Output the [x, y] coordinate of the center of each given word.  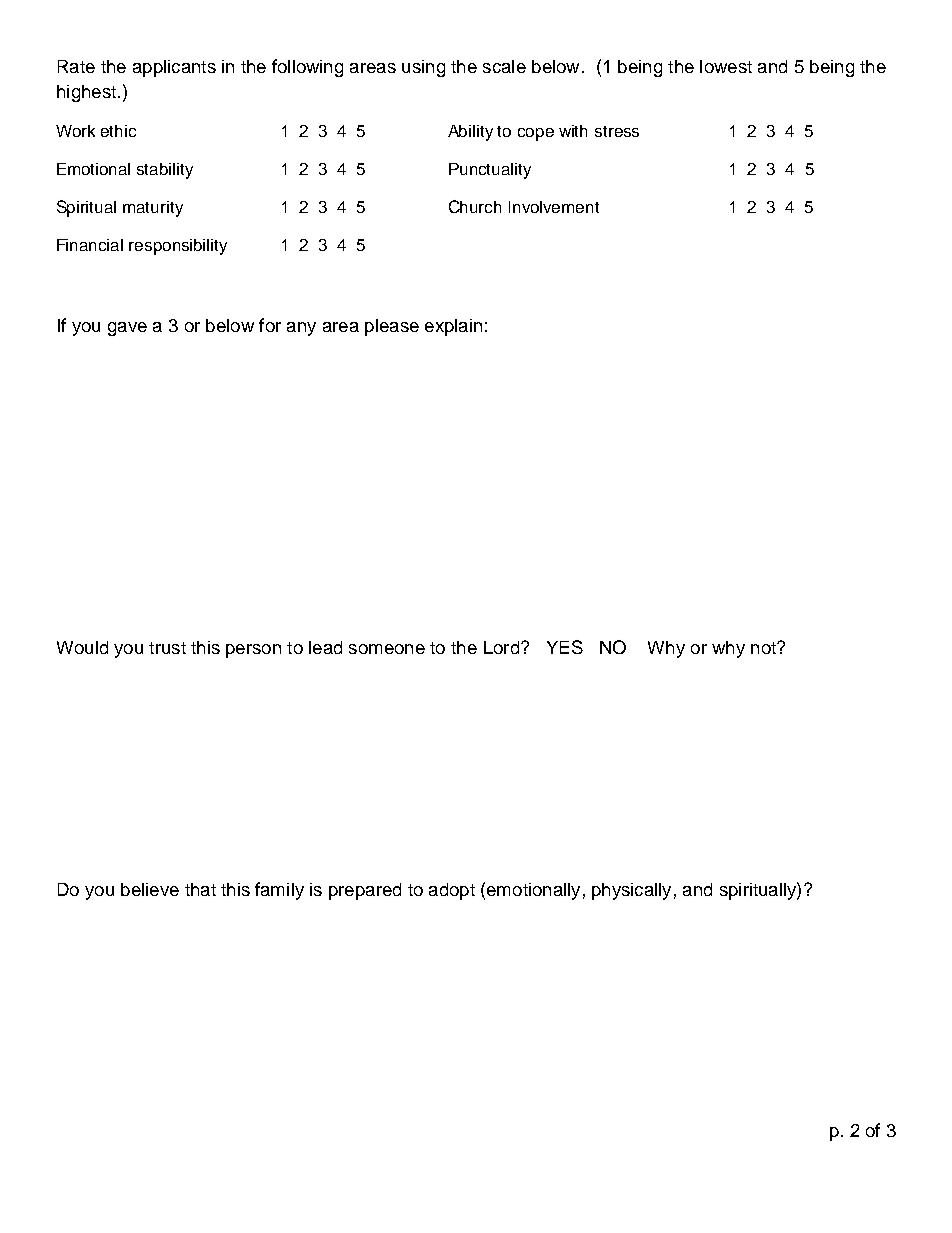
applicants [174, 68]
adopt [452, 891]
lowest [726, 66]
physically [631, 891]
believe [150, 889]
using [423, 68]
